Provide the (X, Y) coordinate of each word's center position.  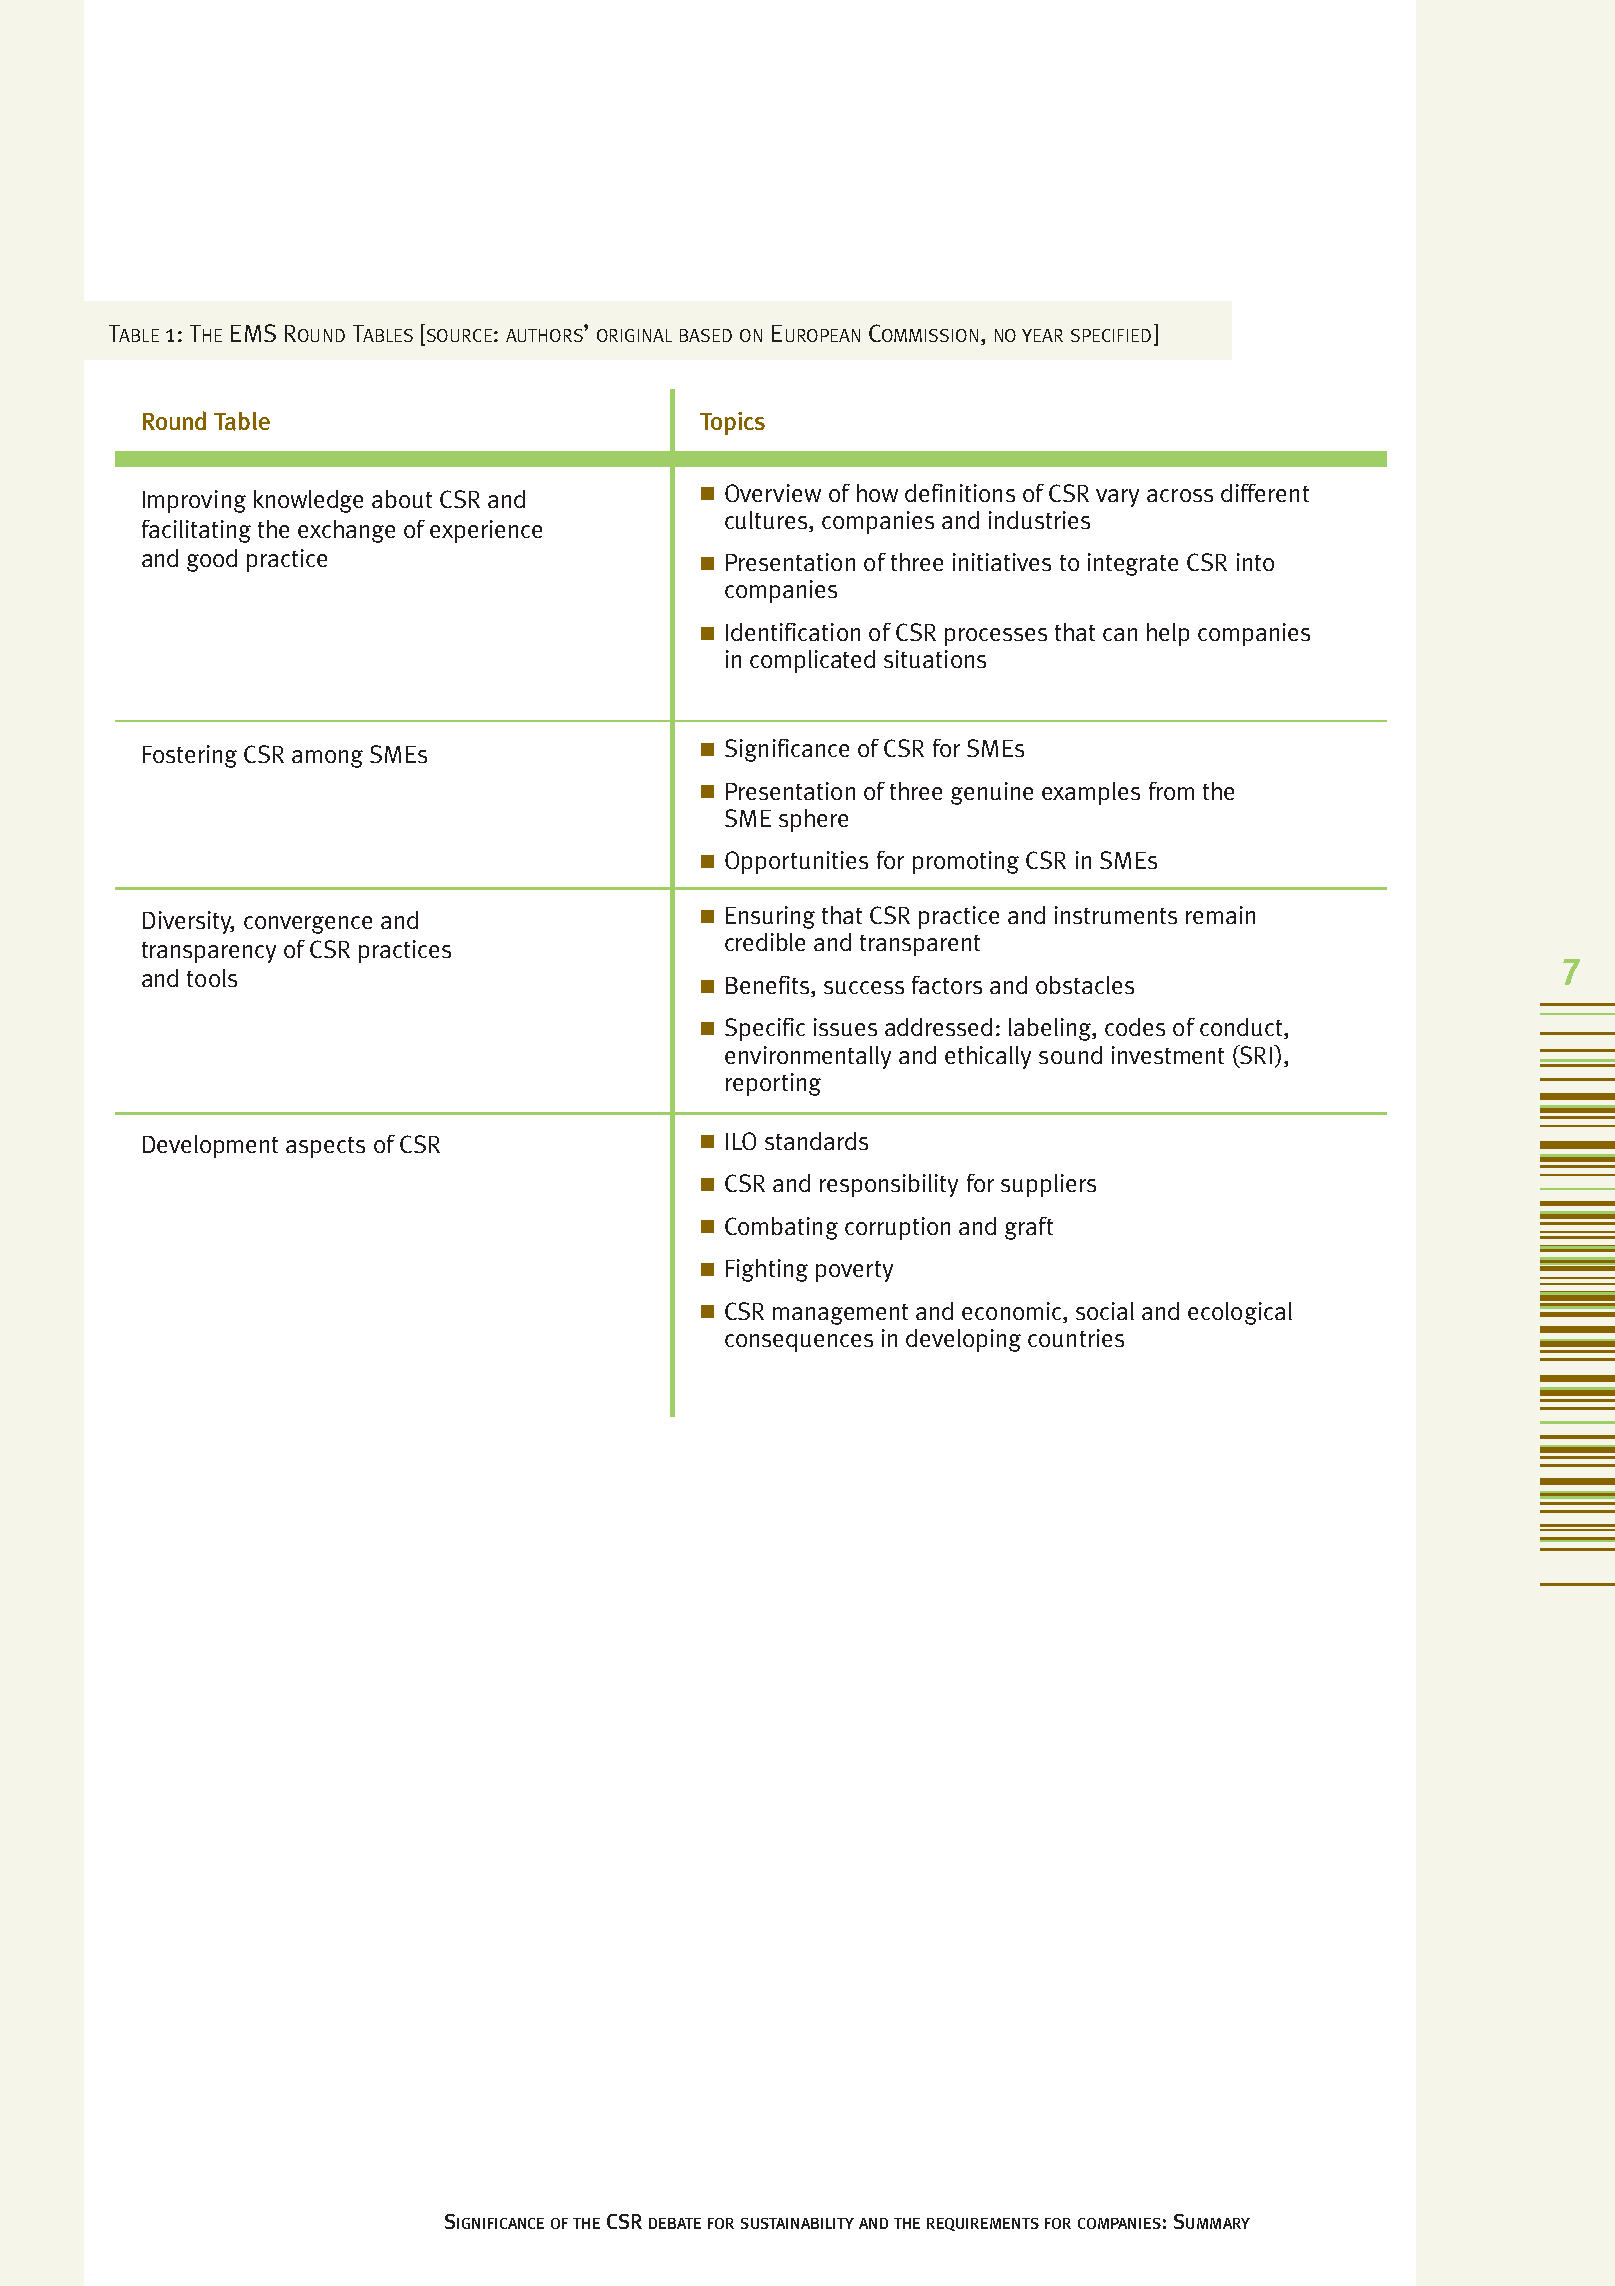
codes (1135, 1027)
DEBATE (675, 2223)
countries (1076, 1338)
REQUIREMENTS (983, 2224)
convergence (308, 925)
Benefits (769, 986)
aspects (325, 1147)
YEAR (1042, 335)
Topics (732, 423)
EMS (253, 333)
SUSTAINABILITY (797, 2223)
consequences (799, 1343)
